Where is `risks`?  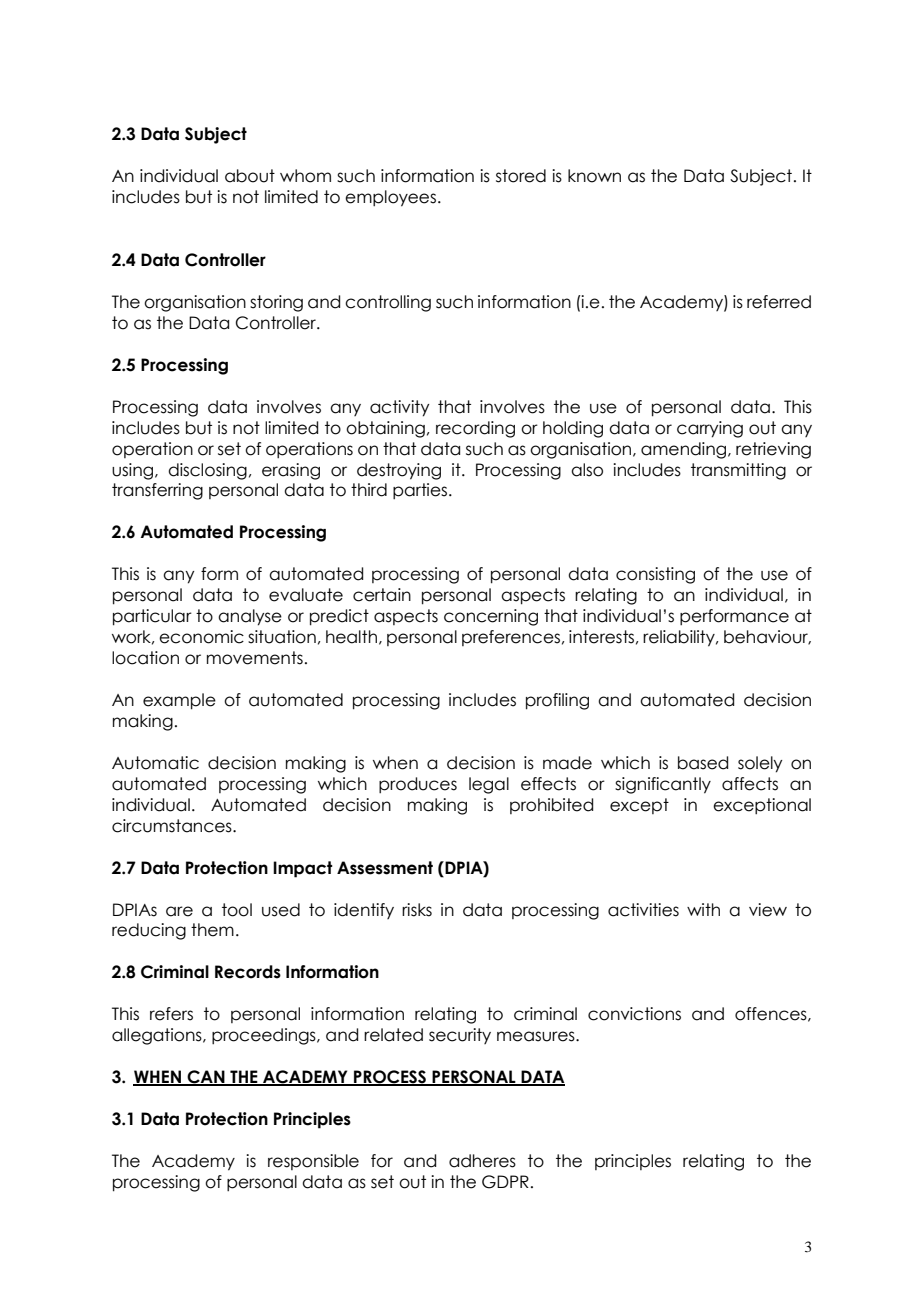 risks is located at coordinates (417, 910).
